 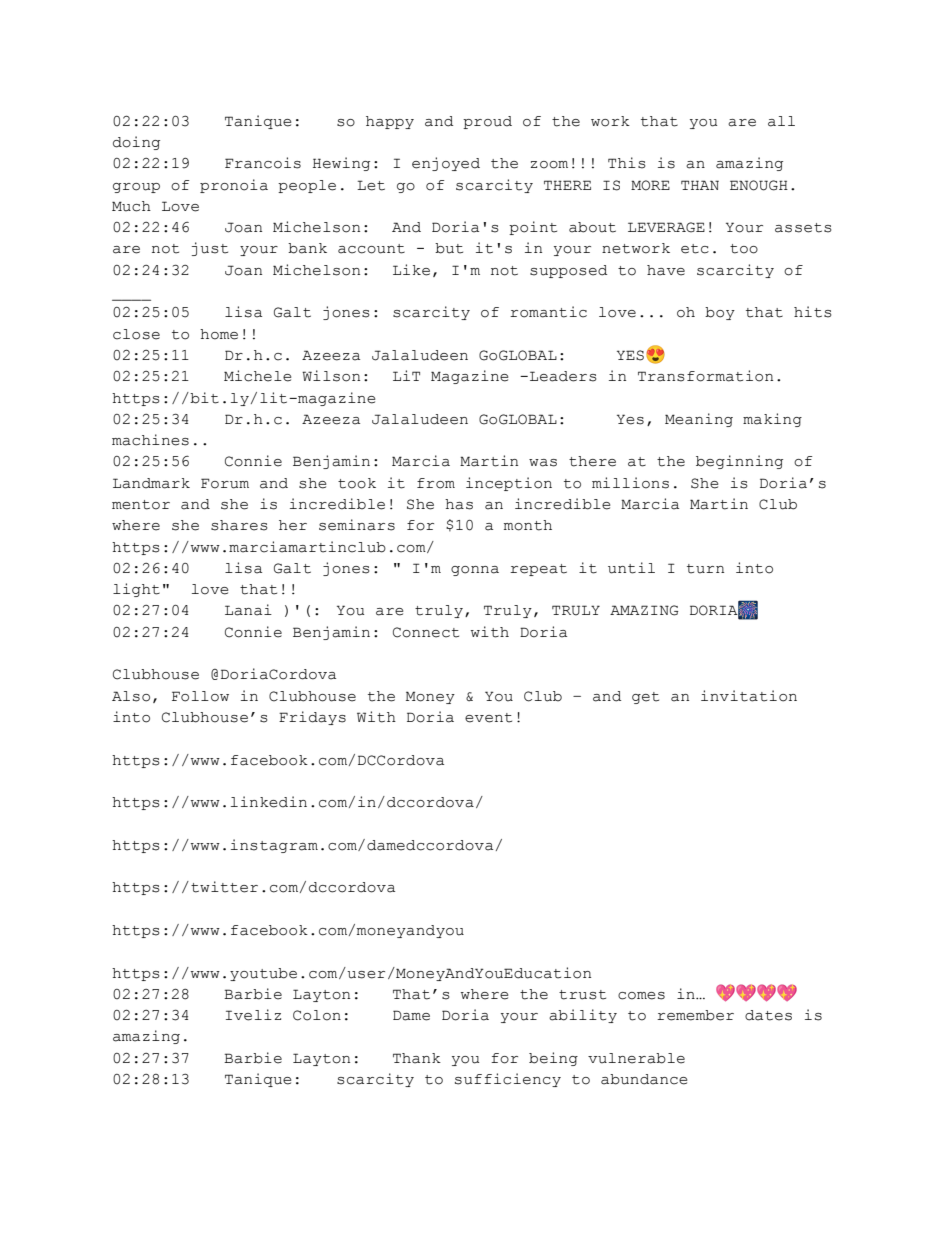 I want to click on Colon, so click(x=317, y=1015).
